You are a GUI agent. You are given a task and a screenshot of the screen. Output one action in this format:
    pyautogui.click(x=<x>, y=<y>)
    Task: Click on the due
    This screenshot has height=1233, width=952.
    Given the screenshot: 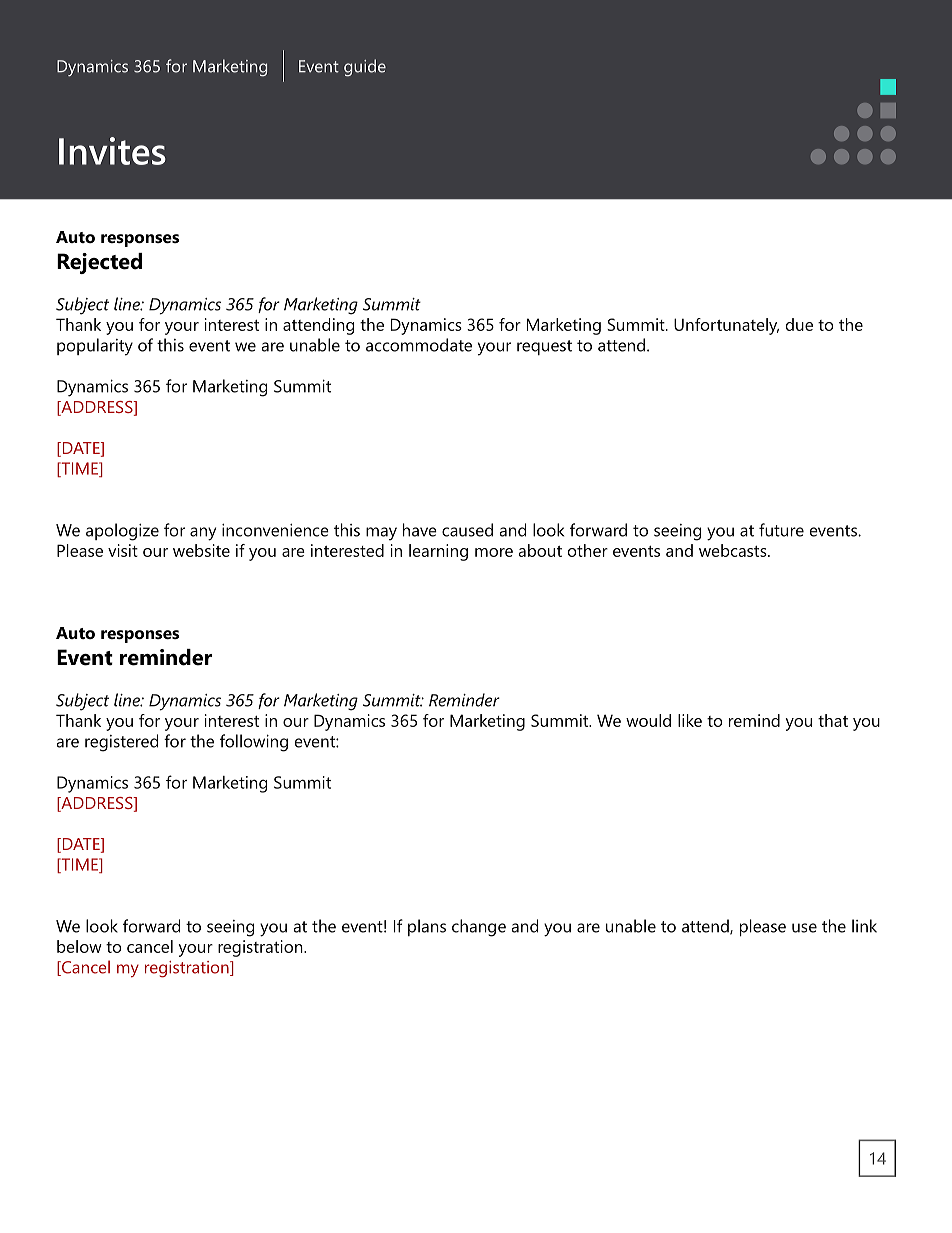 What is the action you would take?
    pyautogui.click(x=799, y=324)
